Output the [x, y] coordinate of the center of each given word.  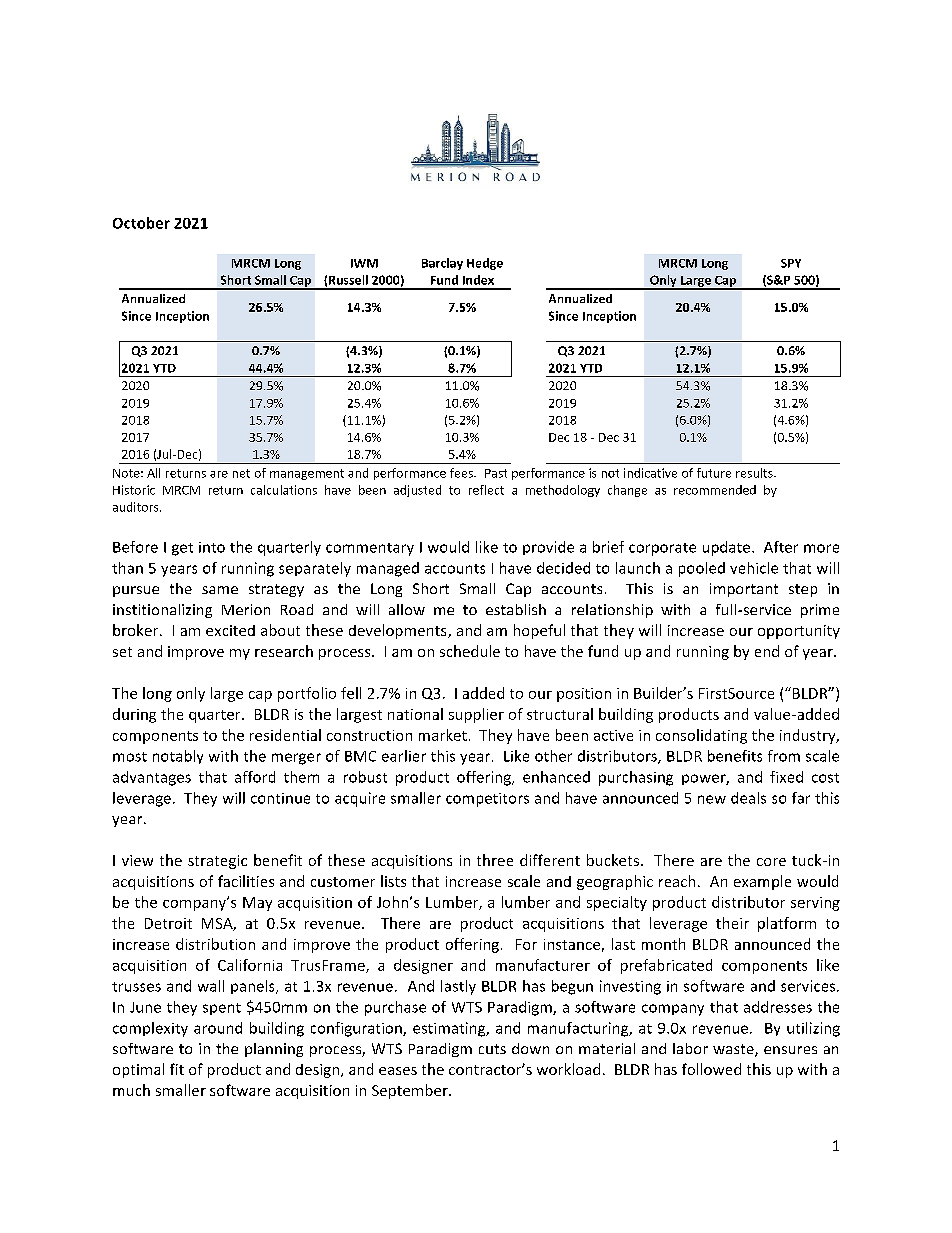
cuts [492, 1049]
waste [734, 1050]
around [218, 1028]
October [141, 223]
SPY [791, 263]
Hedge [485, 264]
